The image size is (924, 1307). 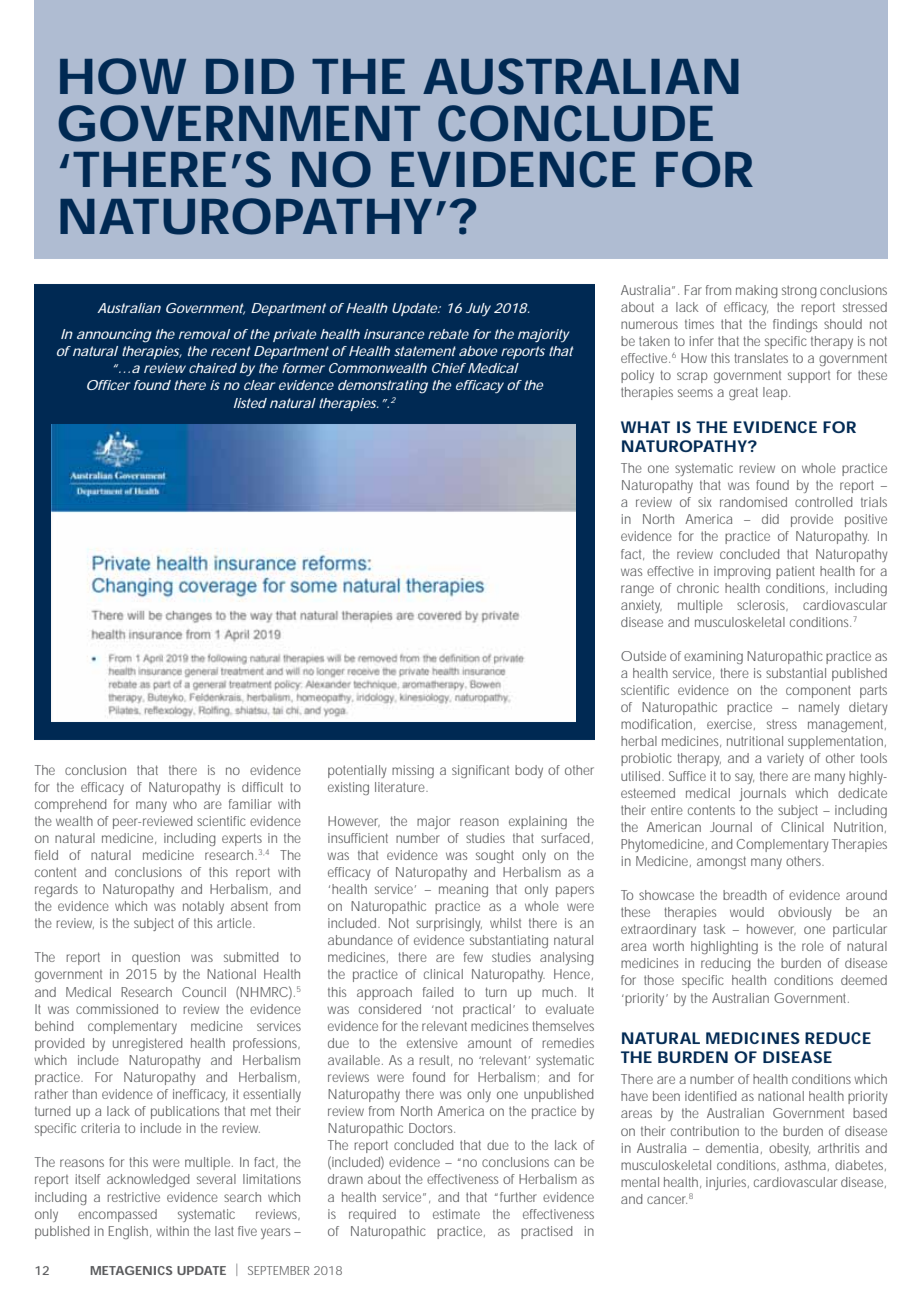 I want to click on English, so click(x=130, y=1232).
